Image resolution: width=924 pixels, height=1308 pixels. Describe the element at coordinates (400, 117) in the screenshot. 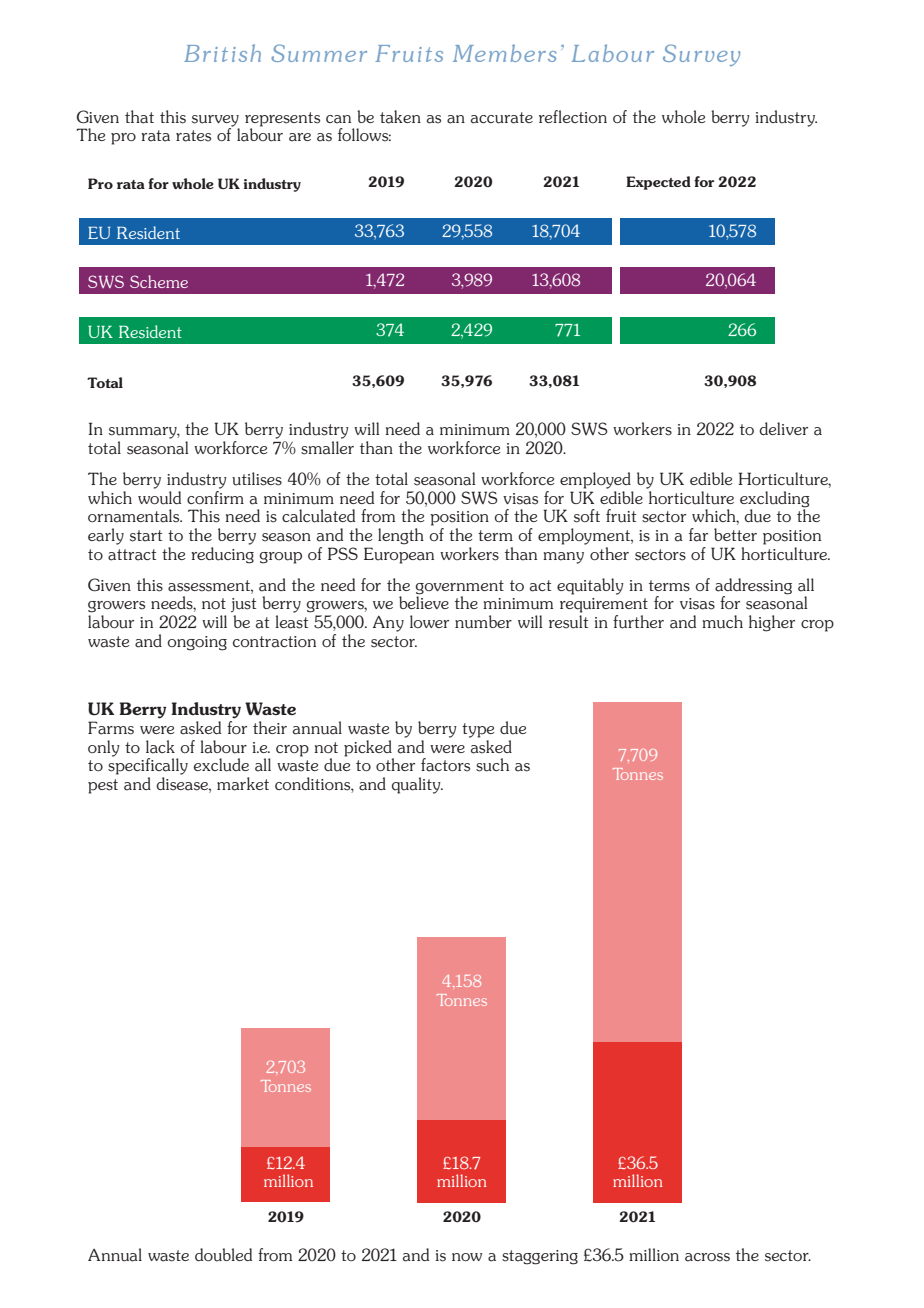

I see `taken` at that location.
